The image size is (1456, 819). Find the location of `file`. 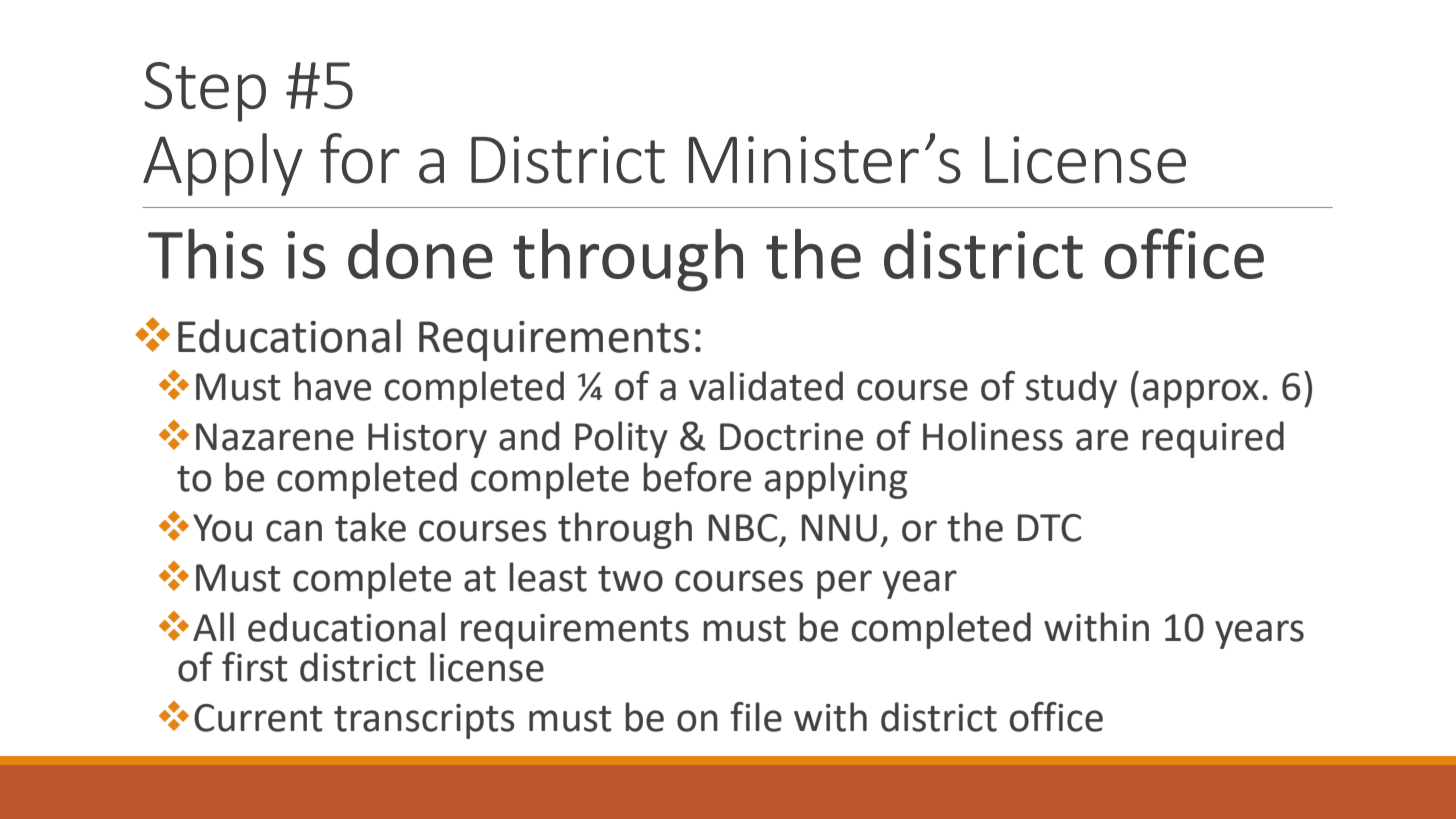

file is located at coordinates (756, 717).
